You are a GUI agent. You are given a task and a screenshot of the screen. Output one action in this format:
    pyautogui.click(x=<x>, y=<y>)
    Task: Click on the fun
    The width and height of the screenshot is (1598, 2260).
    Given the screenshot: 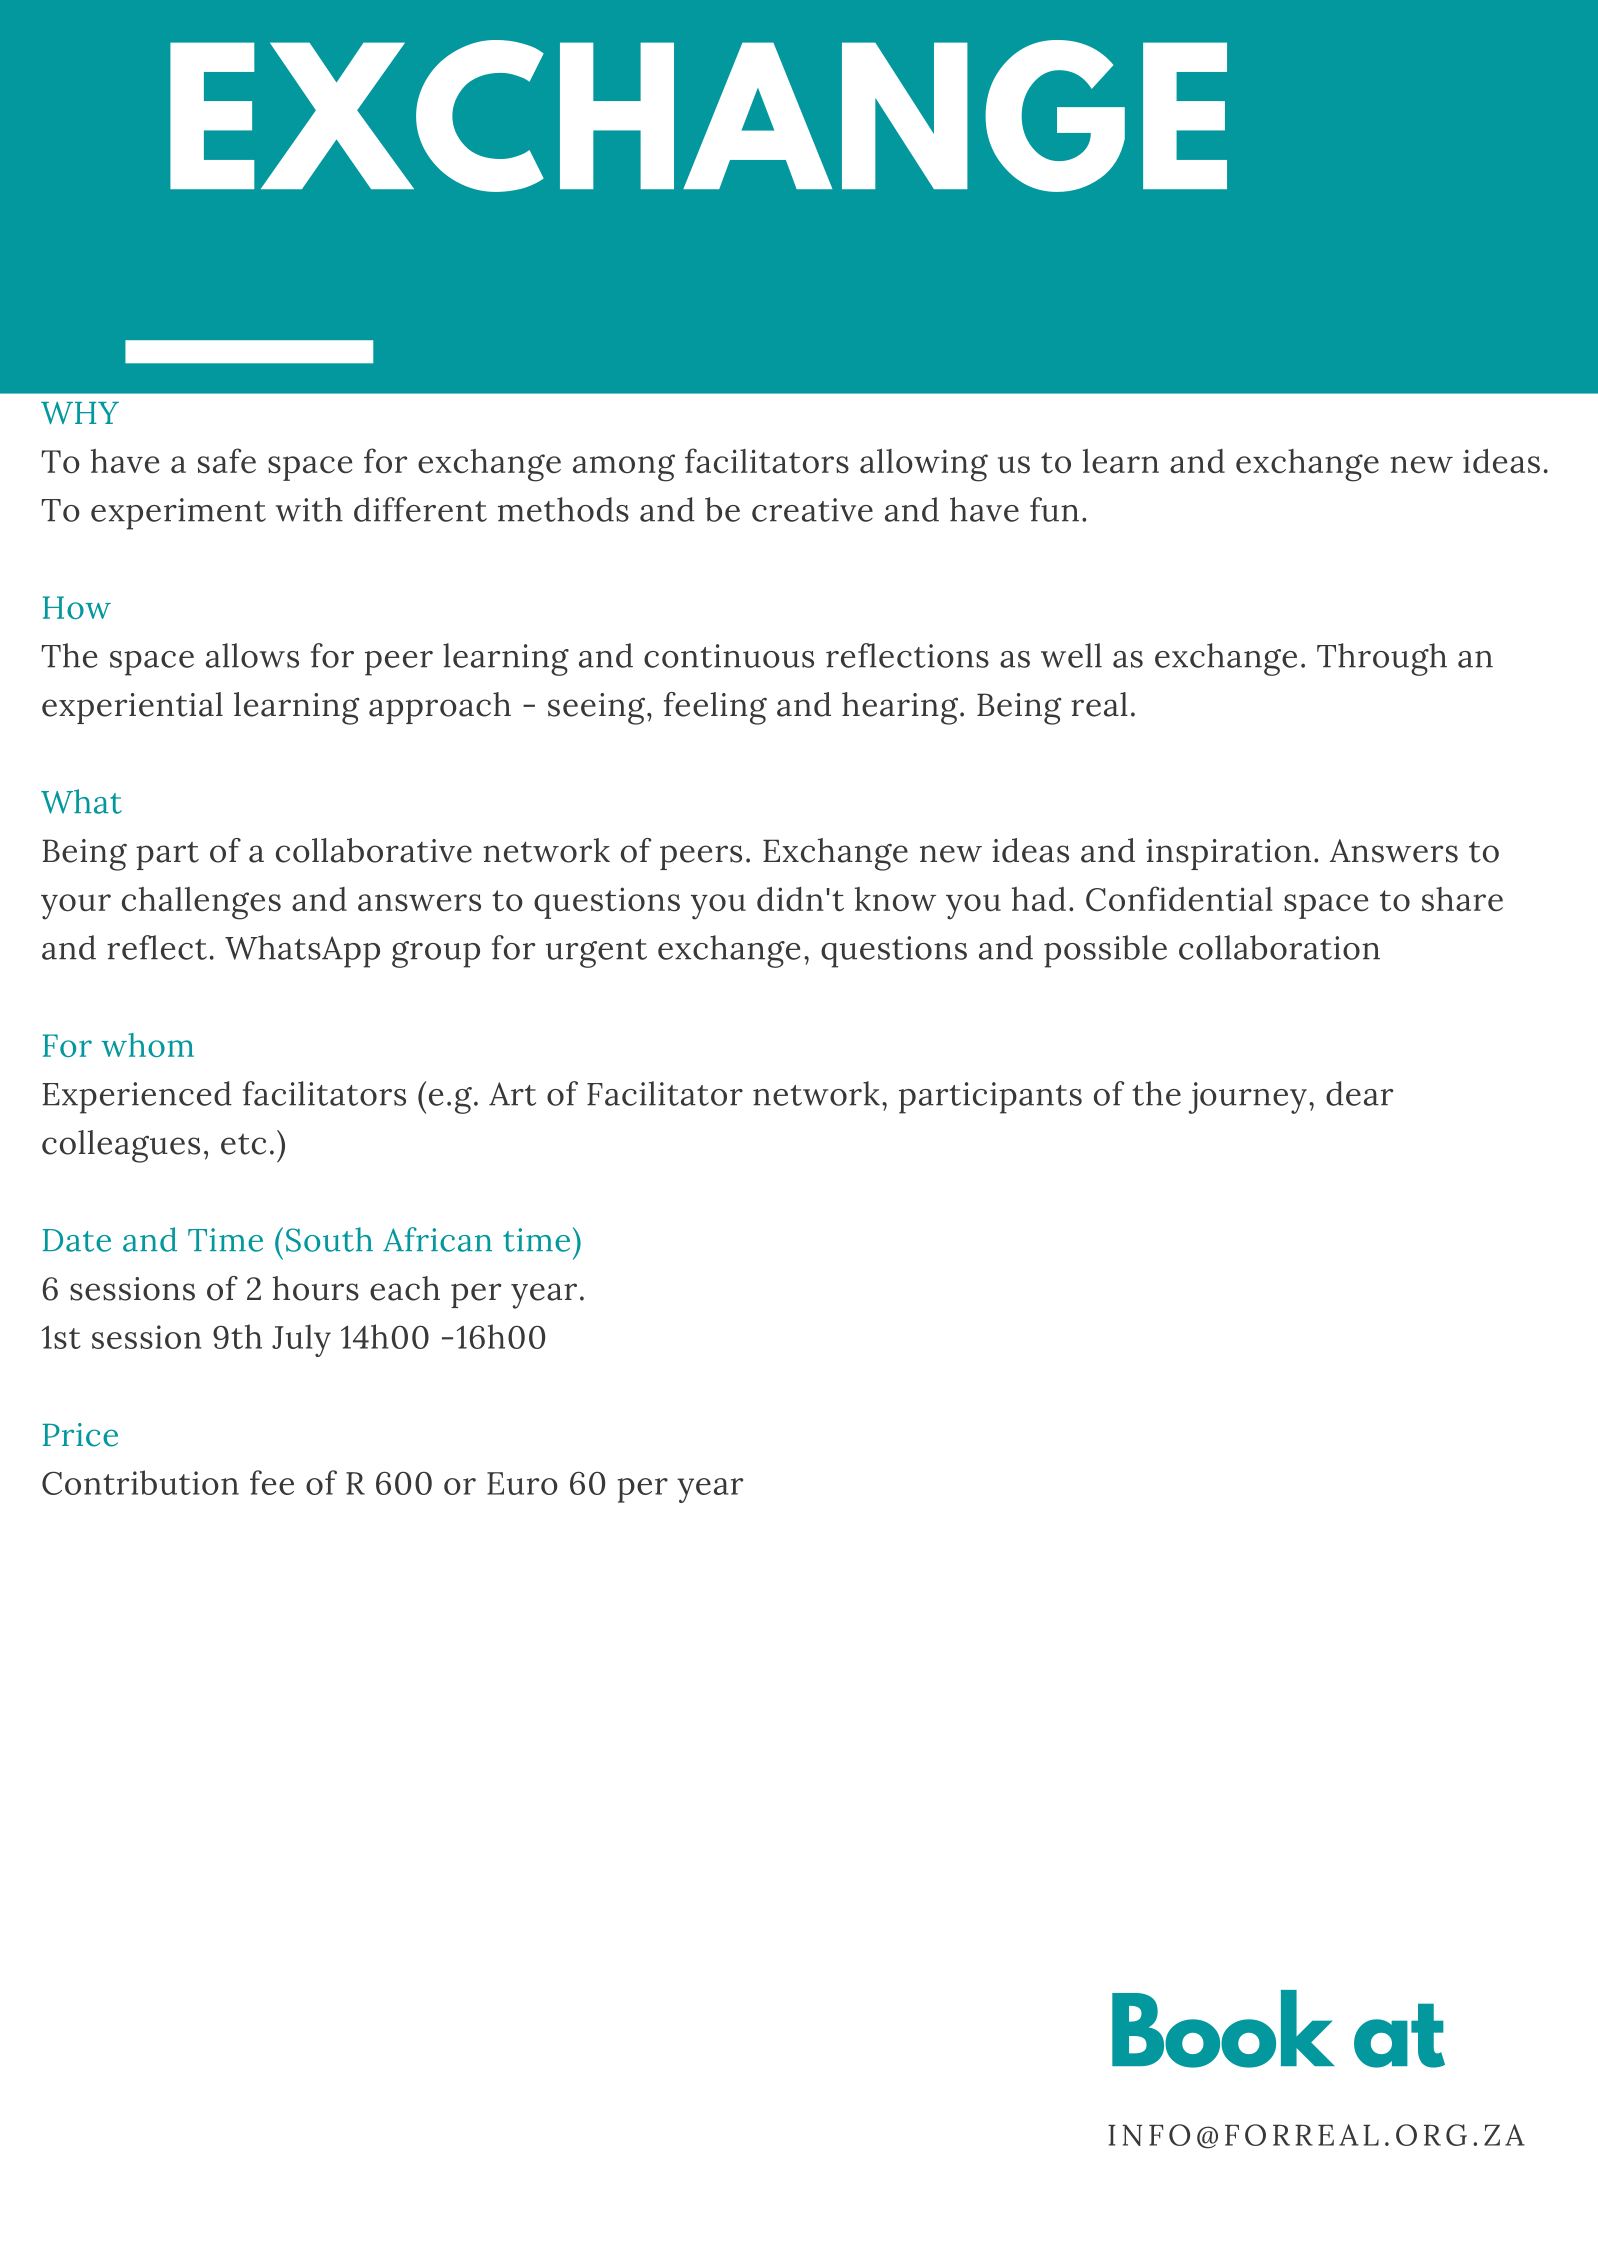 What is the action you would take?
    pyautogui.click(x=1054, y=509)
